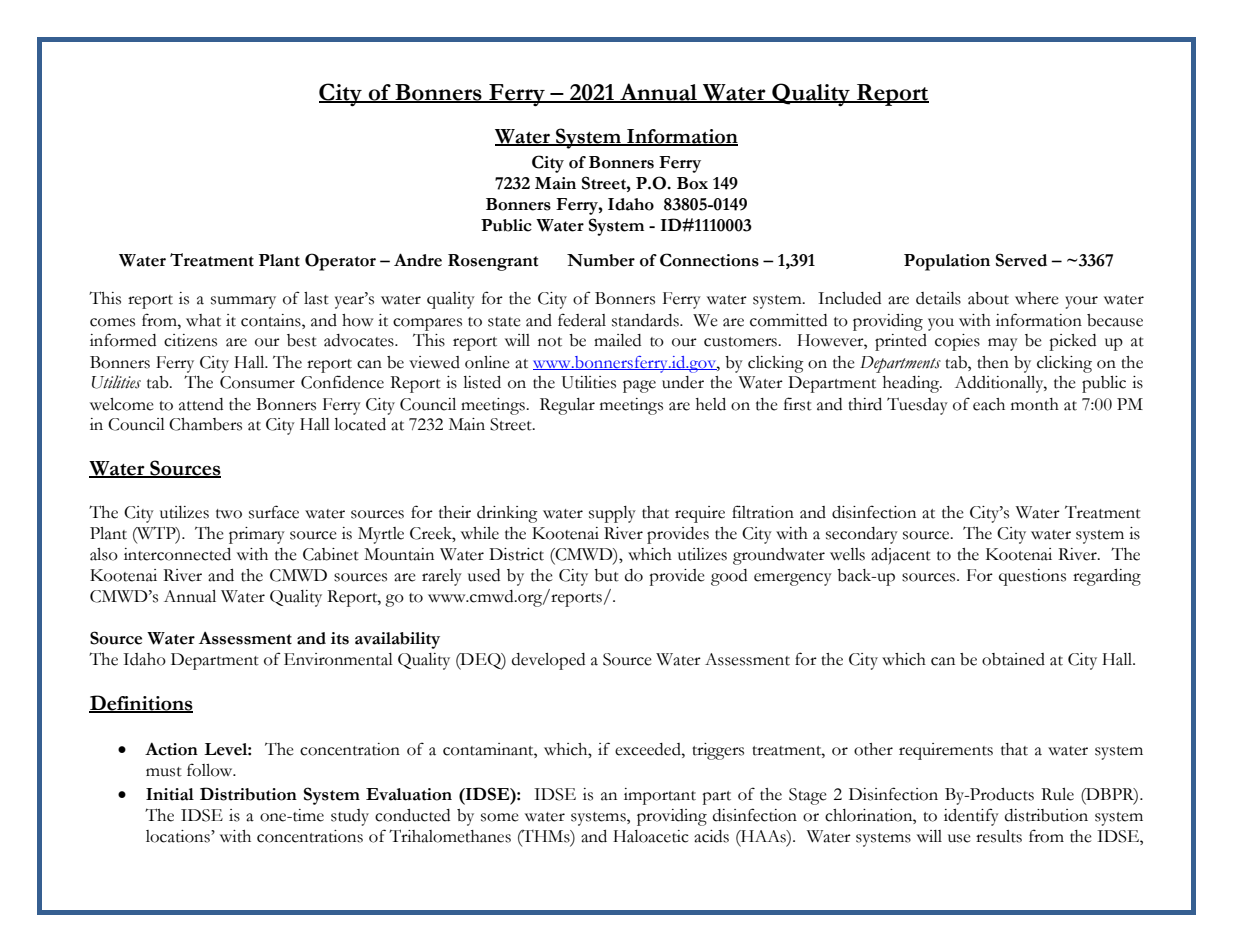 The width and height of the image is (1233, 952). Describe the element at coordinates (660, 796) in the image. I see `important` at that location.
